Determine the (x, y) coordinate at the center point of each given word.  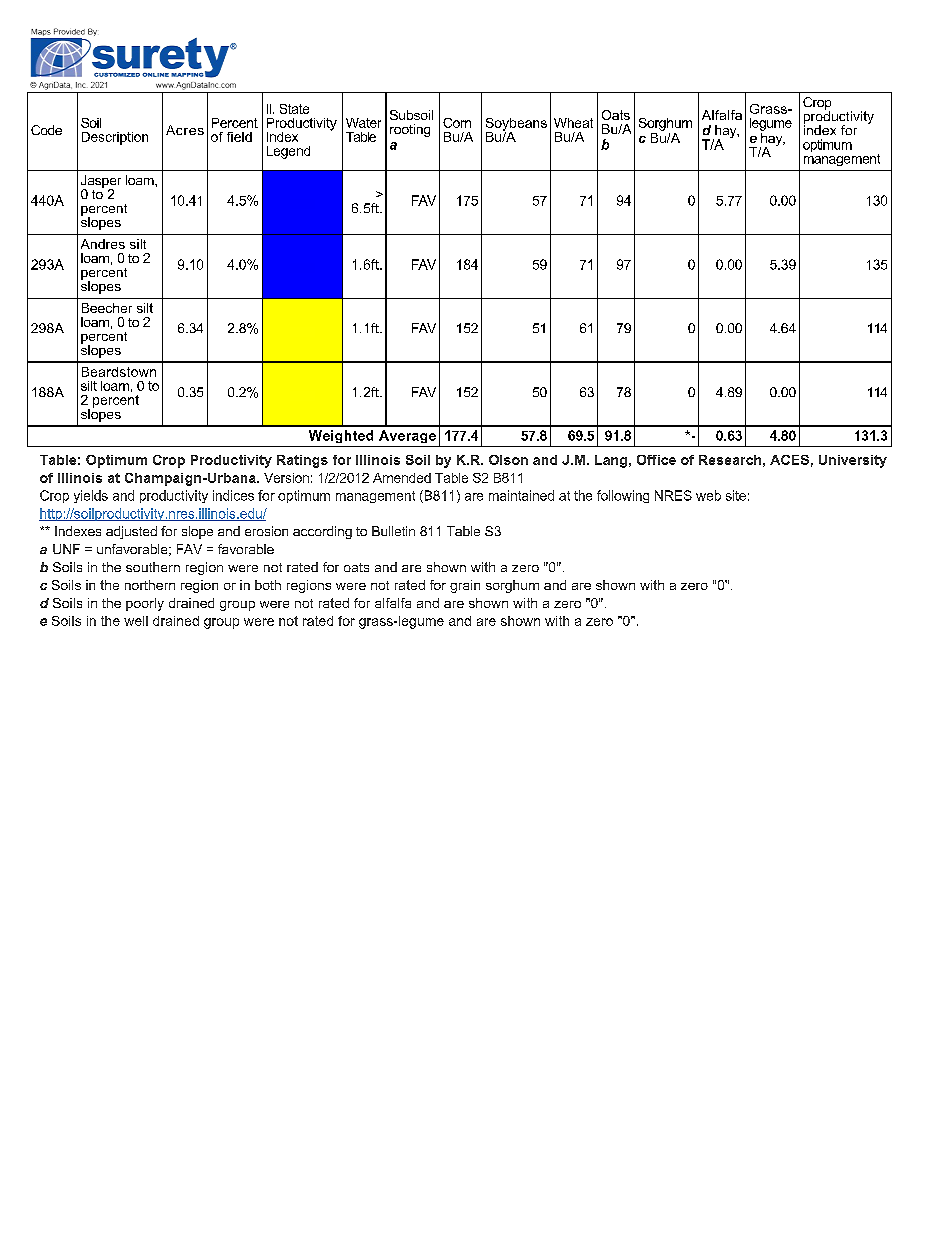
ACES (789, 460)
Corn (457, 123)
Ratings (302, 461)
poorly (145, 604)
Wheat (573, 123)
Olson (508, 460)
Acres (185, 130)
